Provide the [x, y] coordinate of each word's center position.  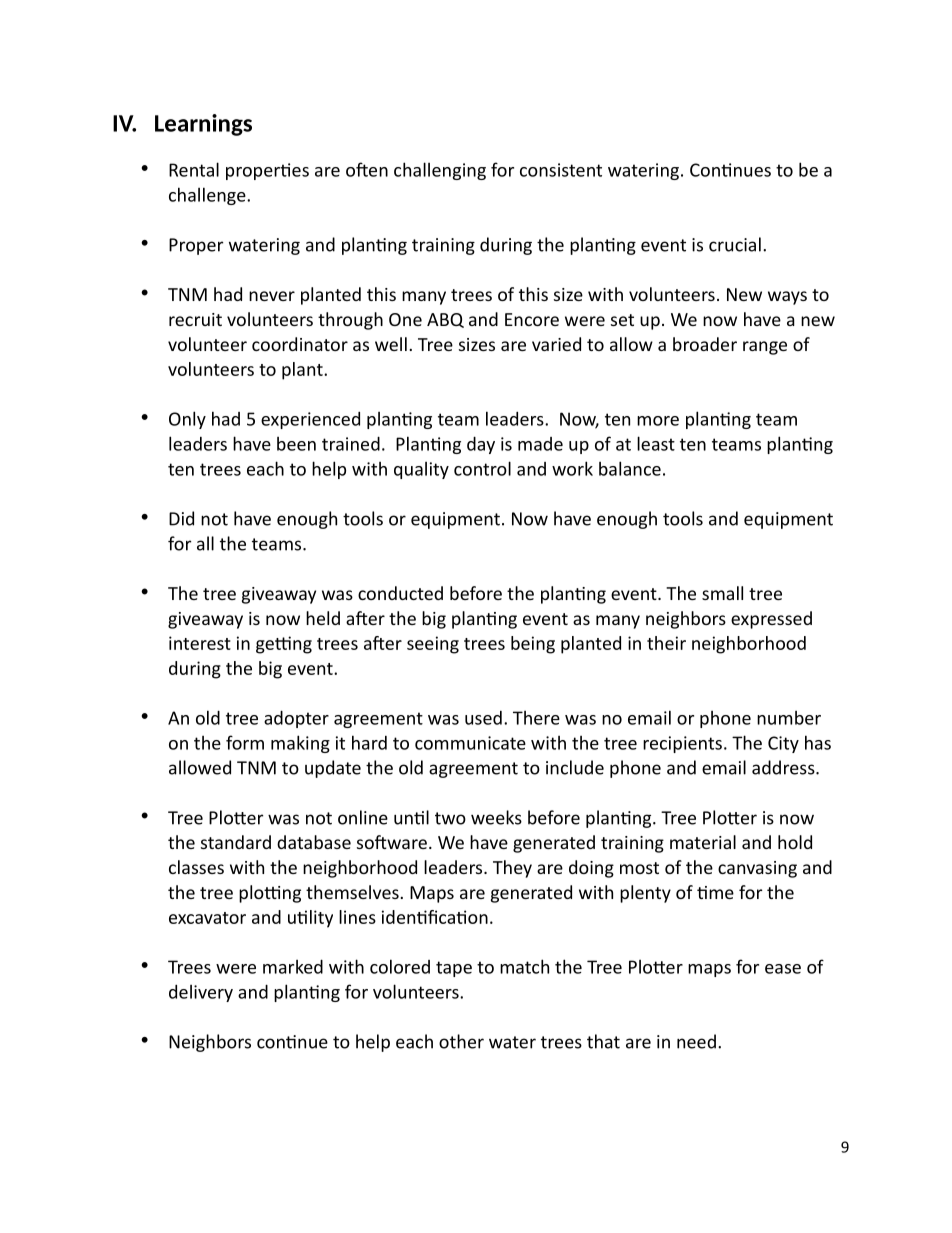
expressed [771, 620]
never [272, 296]
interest [200, 643]
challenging [440, 171]
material [703, 842]
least [656, 443]
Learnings [203, 125]
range [765, 348]
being [533, 645]
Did [181, 518]
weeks [496, 817]
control [482, 468]
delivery [201, 993]
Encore [532, 319]
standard [236, 842]
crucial [735, 244]
